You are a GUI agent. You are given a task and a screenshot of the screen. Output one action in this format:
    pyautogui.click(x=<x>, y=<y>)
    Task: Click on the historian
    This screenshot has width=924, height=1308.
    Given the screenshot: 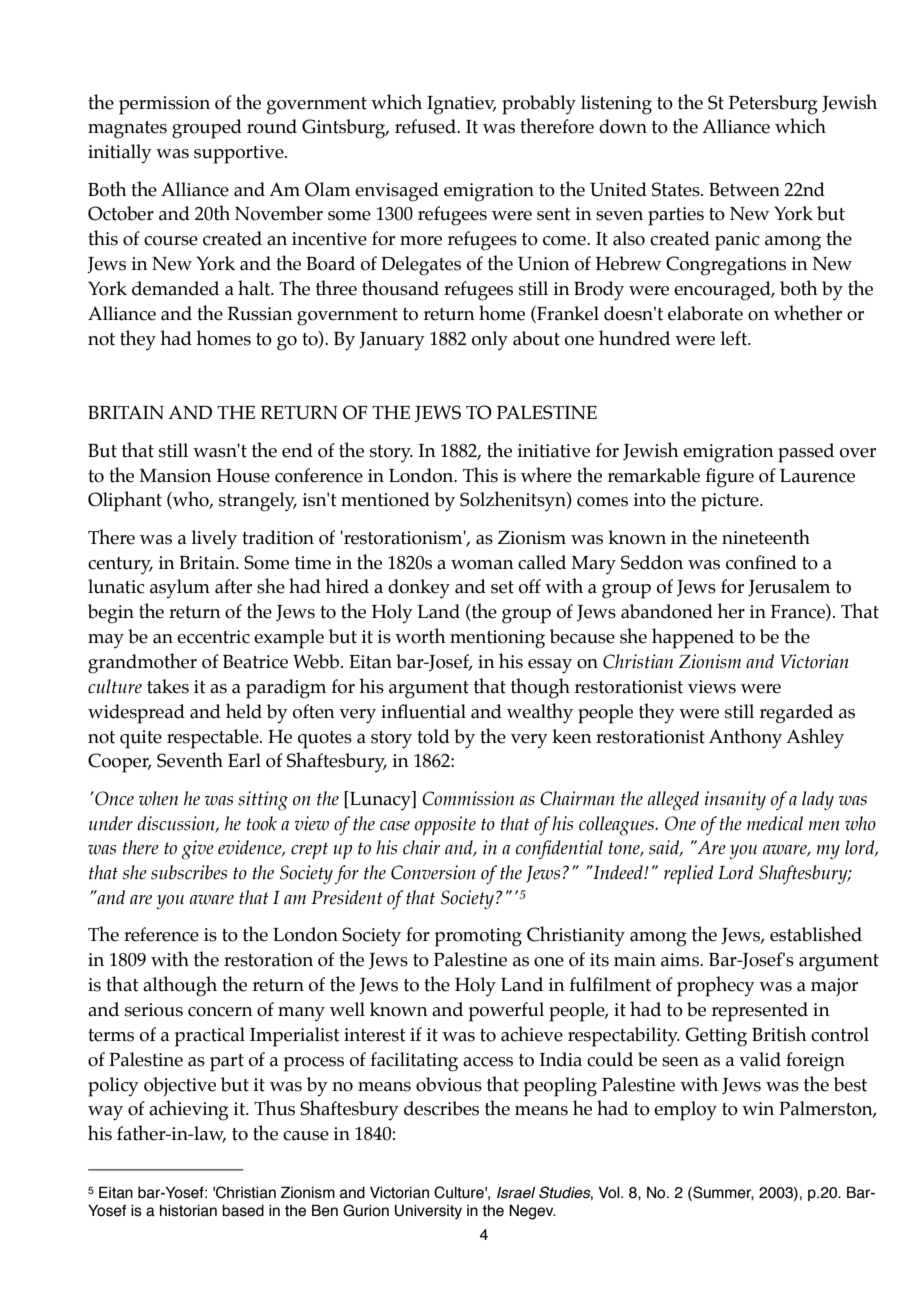 What is the action you would take?
    pyautogui.click(x=188, y=1211)
